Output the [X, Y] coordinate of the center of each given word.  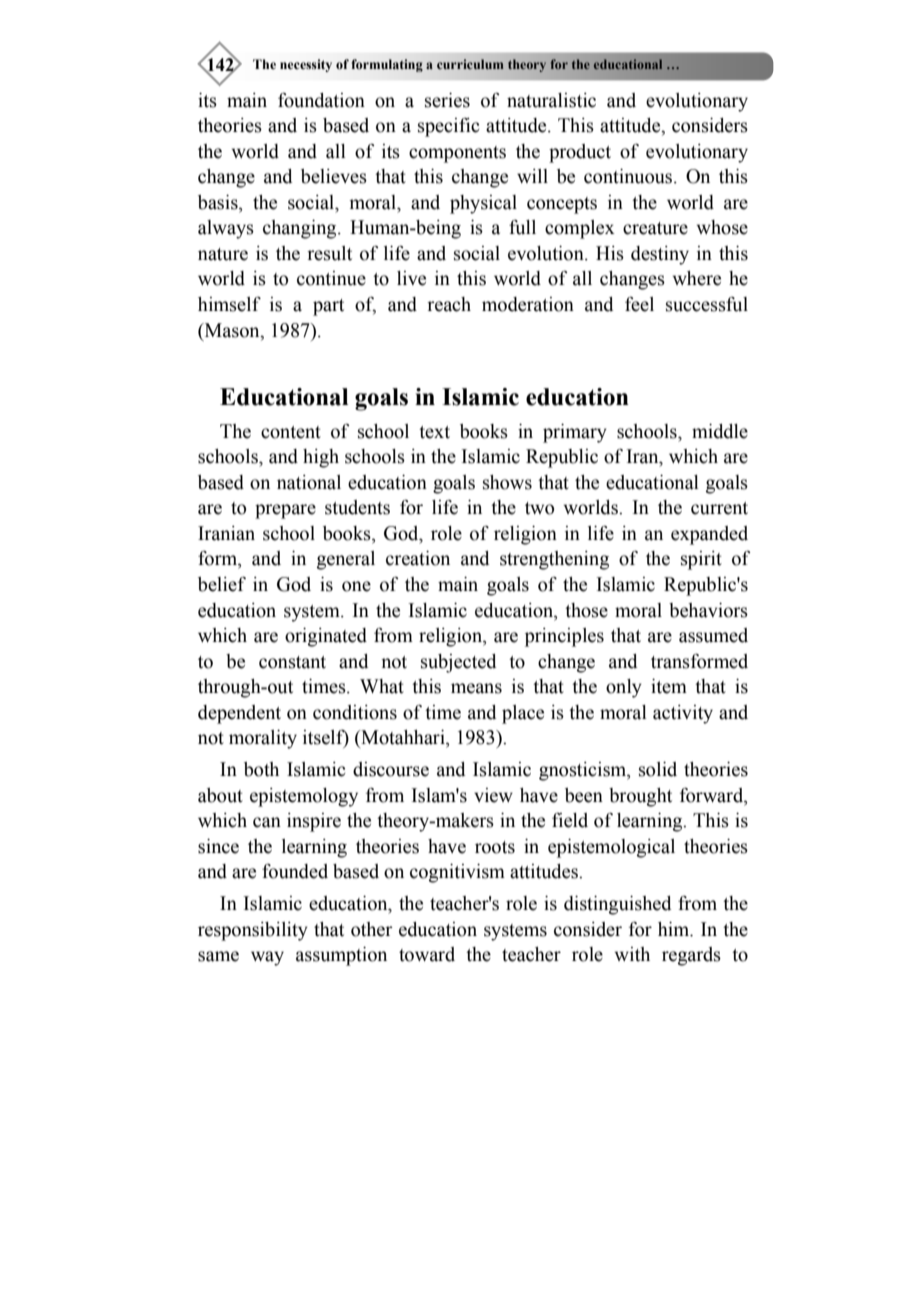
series [447, 100]
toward [427, 954]
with [632, 954]
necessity [306, 65]
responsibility [253, 931]
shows [507, 482]
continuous [629, 176]
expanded [709, 535]
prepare [285, 511]
